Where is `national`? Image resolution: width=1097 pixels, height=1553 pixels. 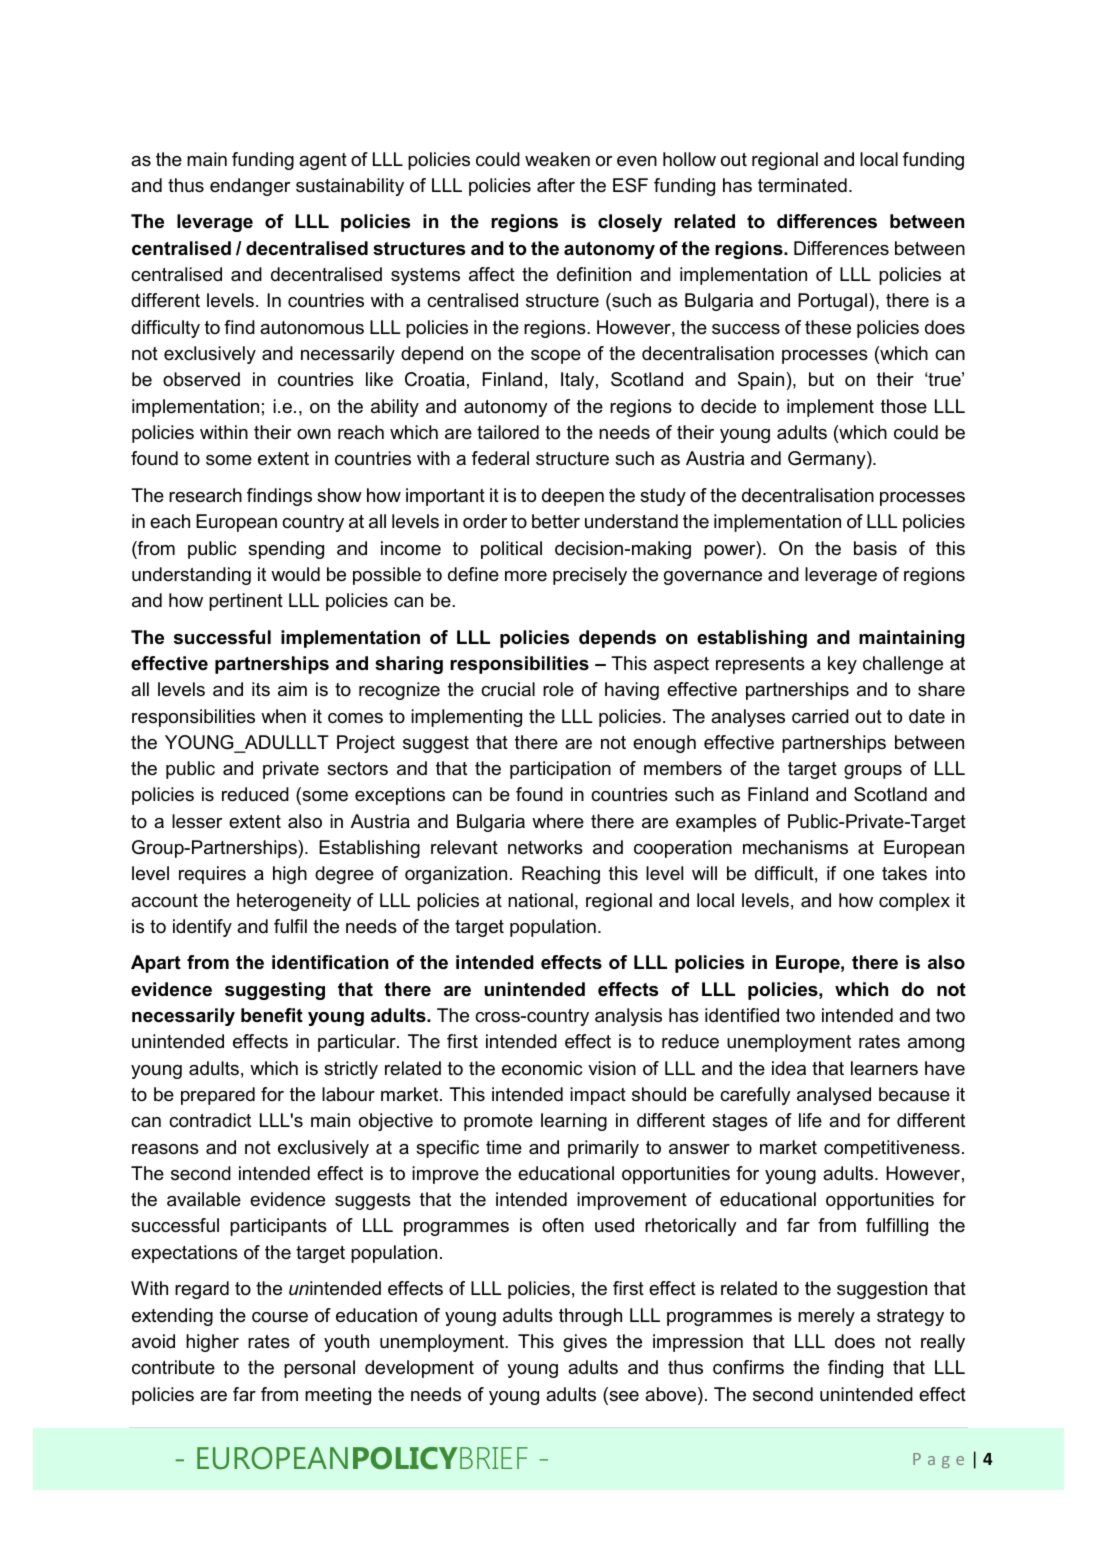 national is located at coordinates (540, 900).
